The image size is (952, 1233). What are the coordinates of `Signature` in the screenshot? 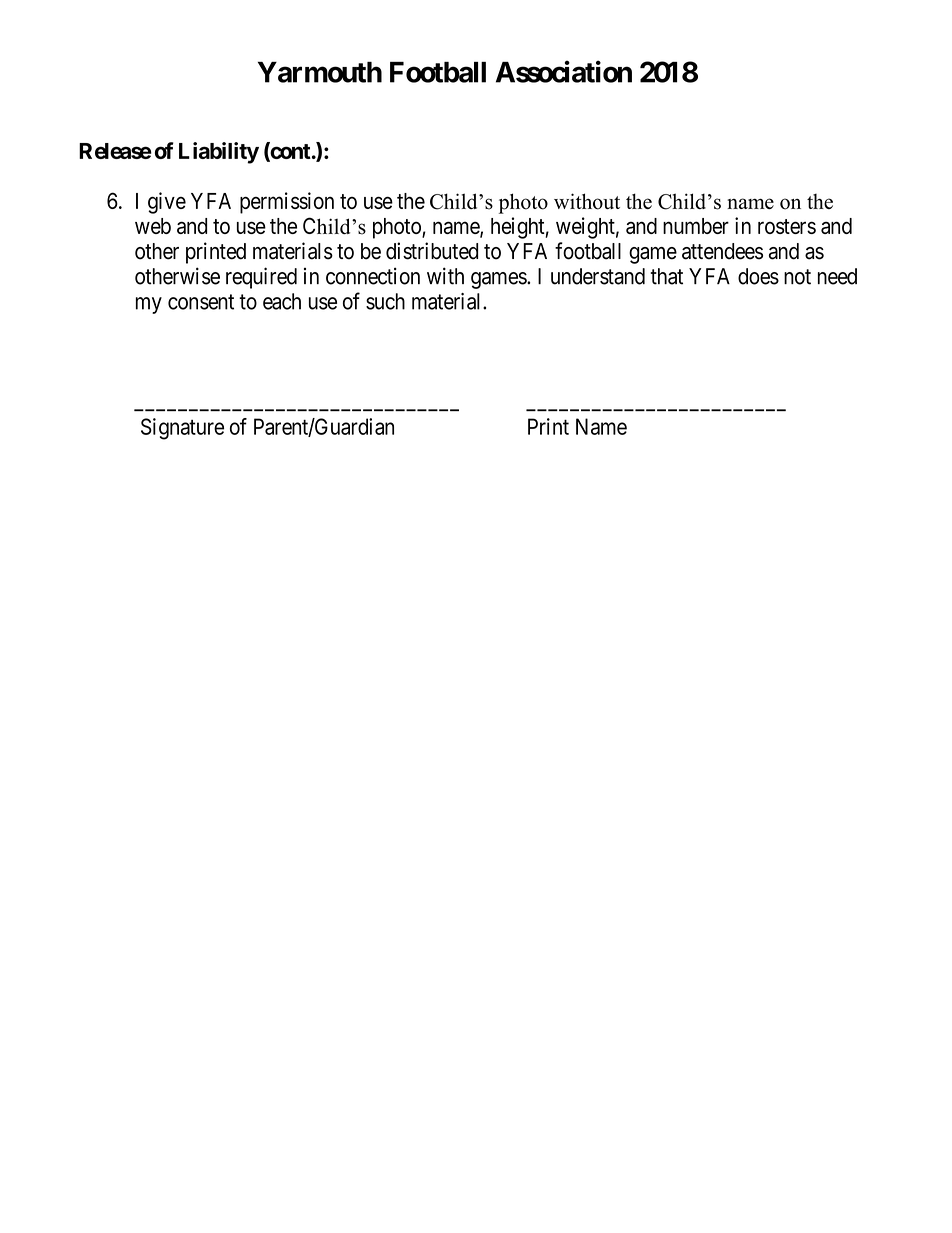 It's located at (182, 429).
